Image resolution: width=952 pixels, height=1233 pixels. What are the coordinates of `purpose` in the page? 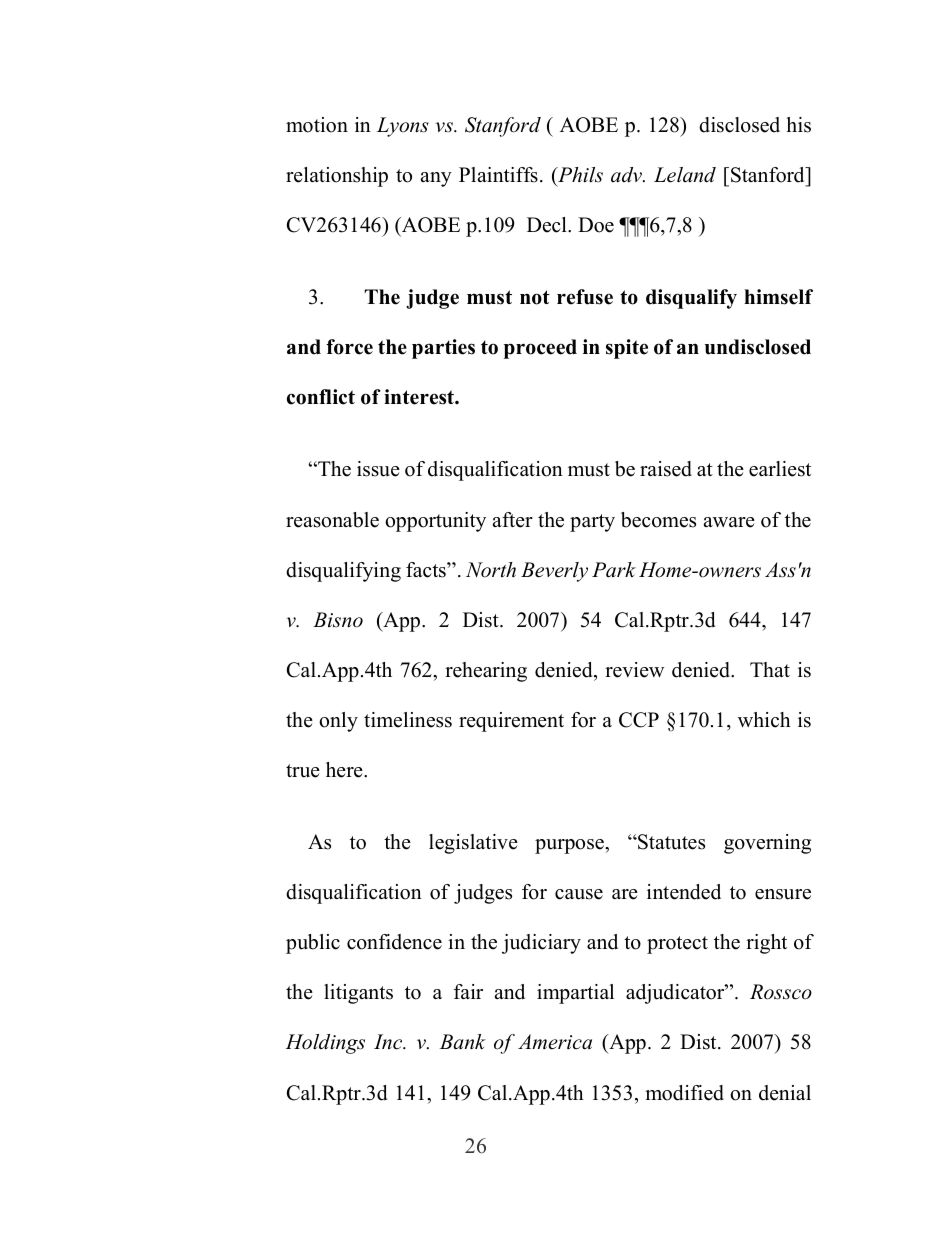 It's located at (570, 846).
